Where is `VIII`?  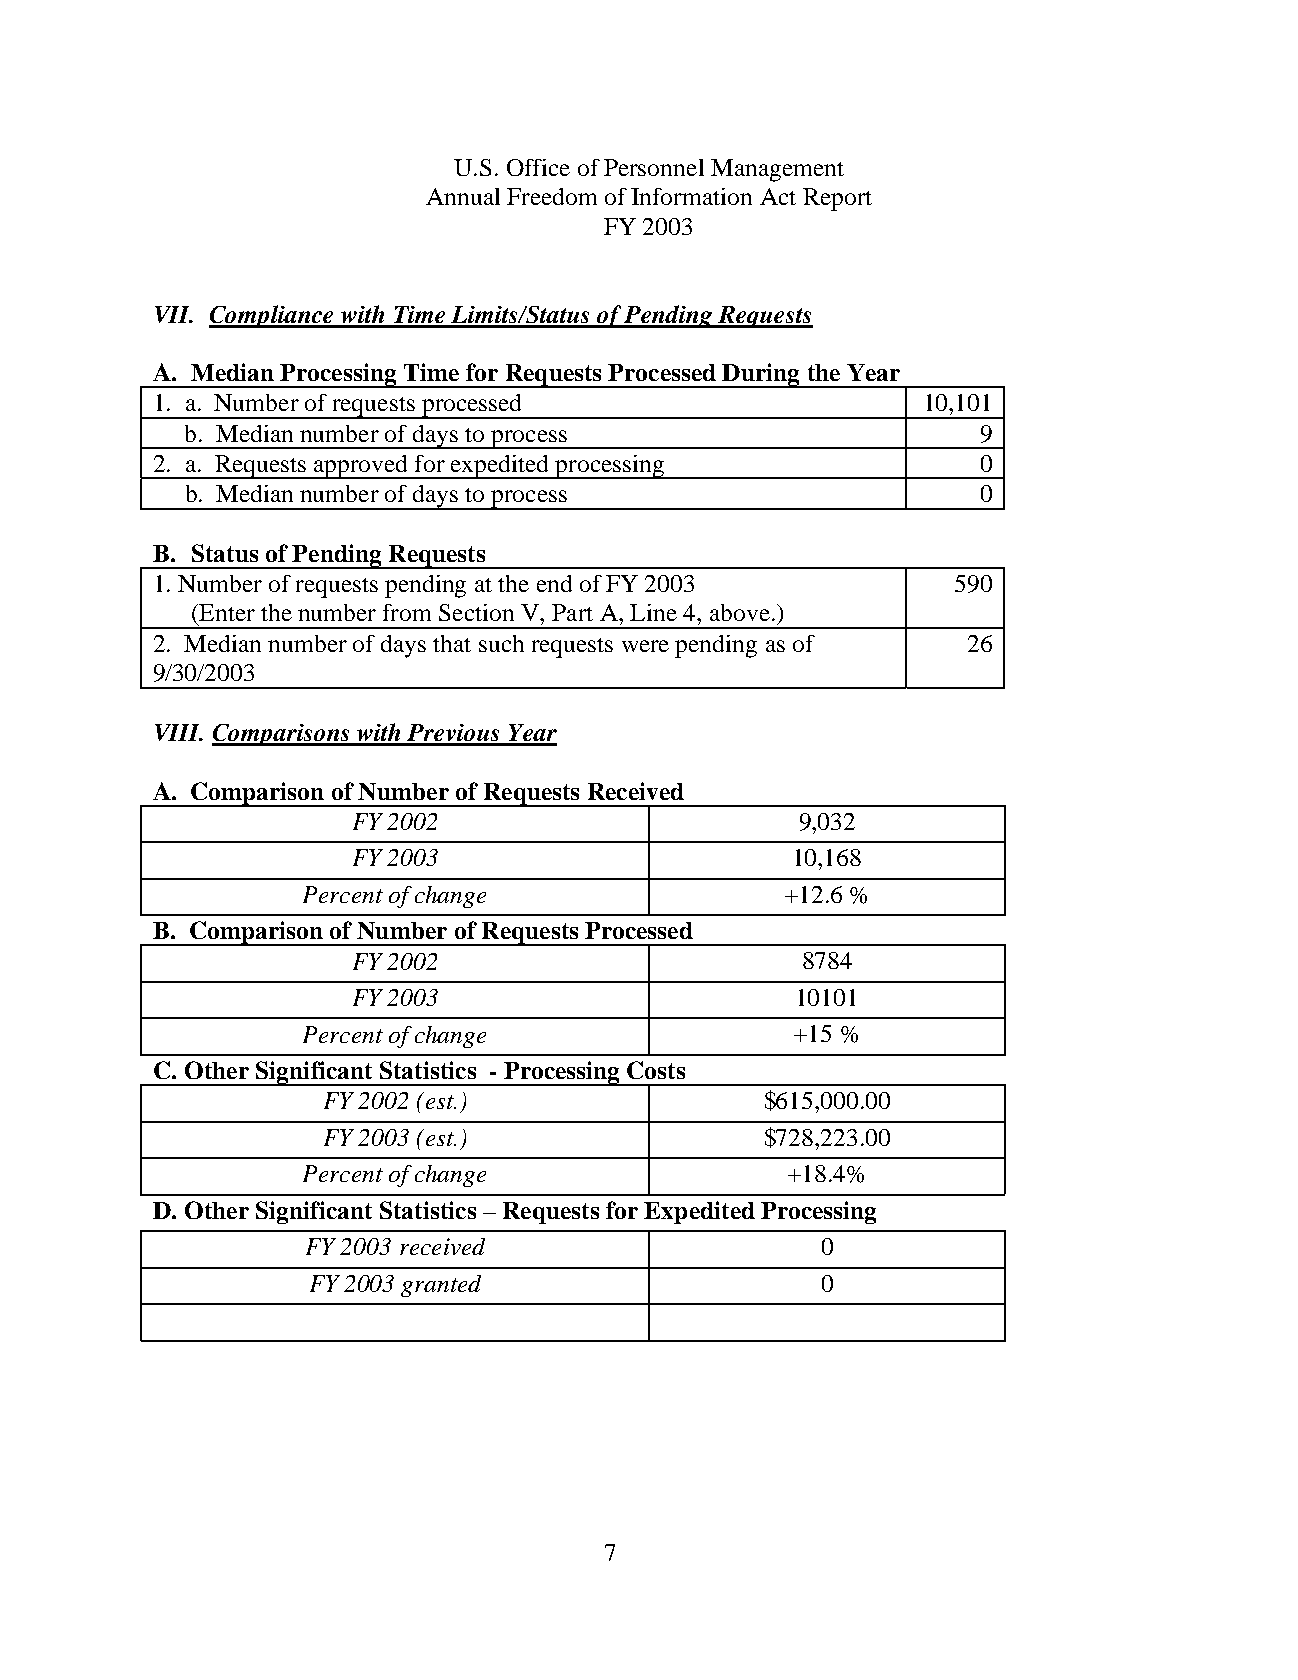 VIII is located at coordinates (178, 732).
